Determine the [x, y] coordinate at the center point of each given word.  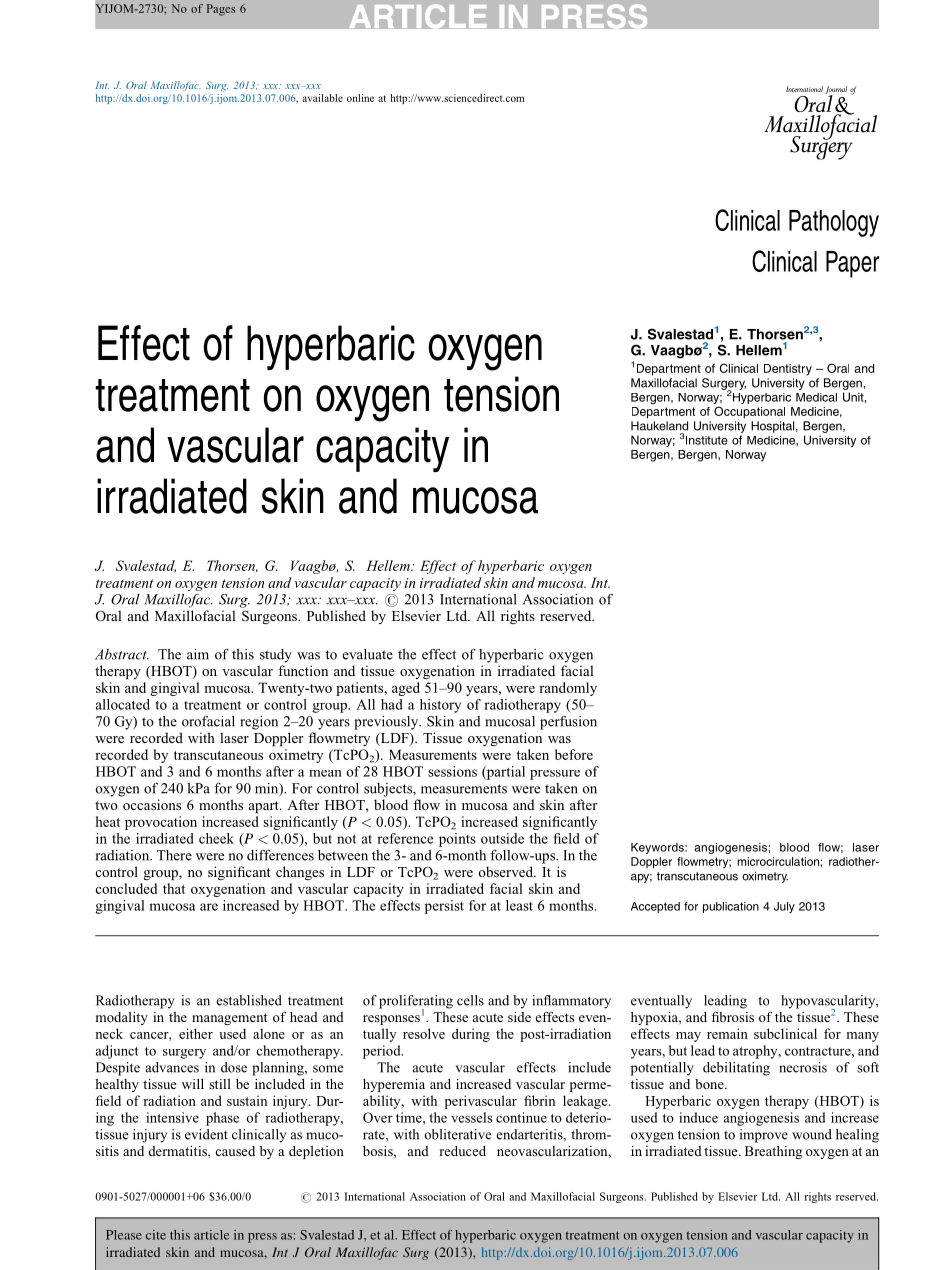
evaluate [368, 654]
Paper [852, 264]
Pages [221, 10]
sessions [452, 771]
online [360, 98]
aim [198, 654]
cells [470, 1000]
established [249, 1000]
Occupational [749, 412]
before [574, 754]
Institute [707, 440]
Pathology [834, 223]
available [322, 98]
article [212, 1235]
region [259, 723]
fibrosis [733, 1017]
